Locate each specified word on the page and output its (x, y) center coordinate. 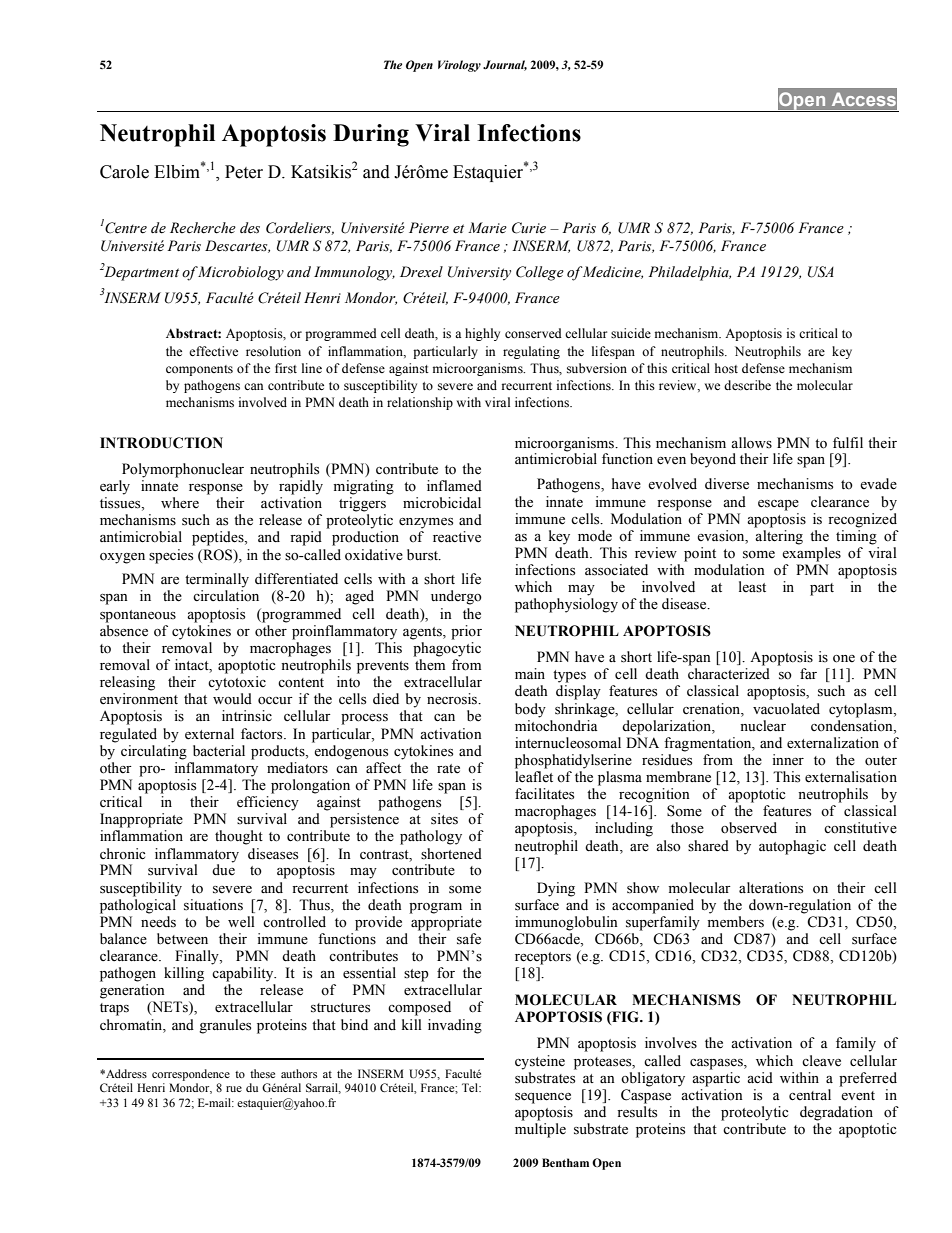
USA (821, 272)
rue (234, 1089)
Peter (244, 172)
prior (466, 632)
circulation (226, 596)
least (752, 587)
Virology (459, 66)
